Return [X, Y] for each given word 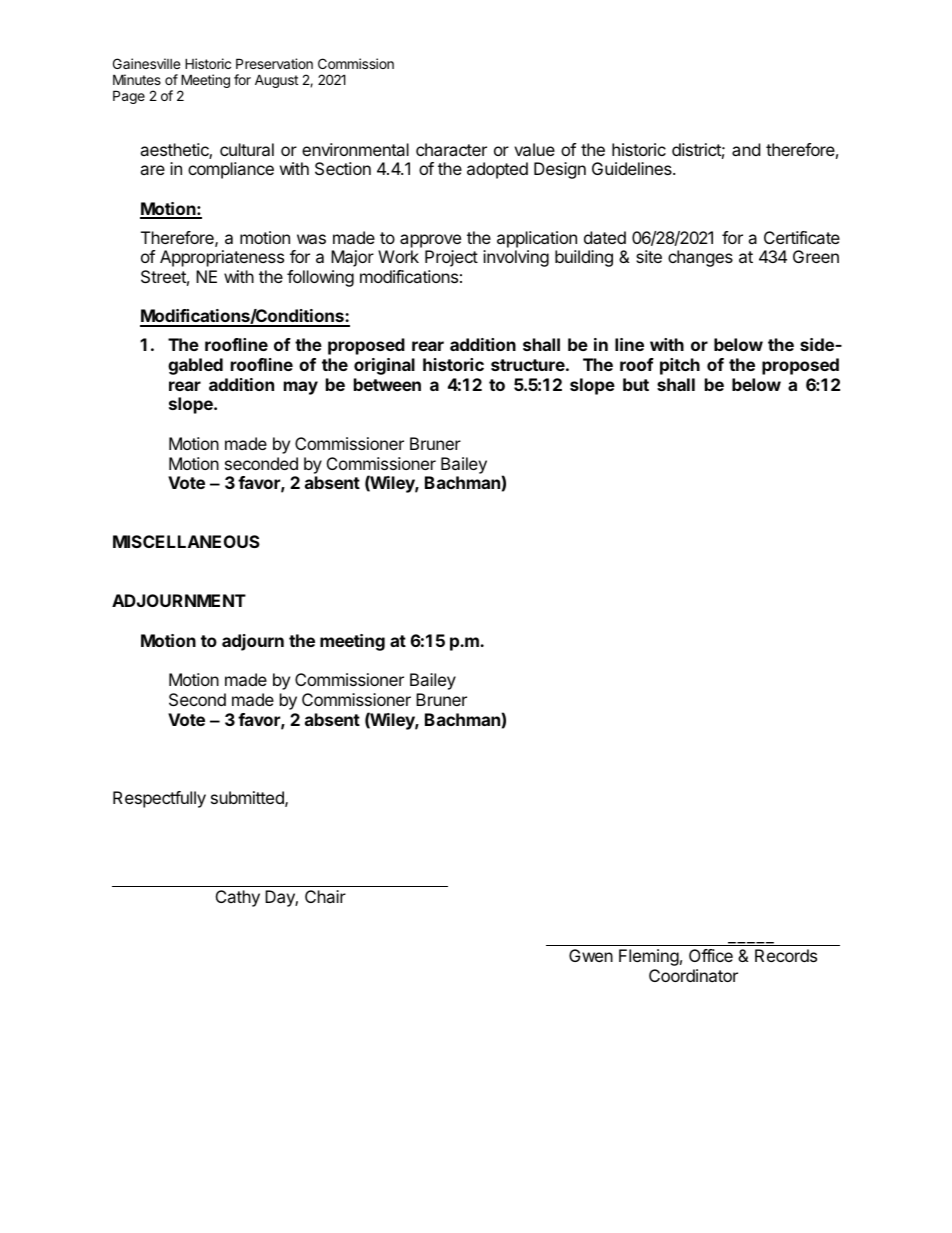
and [746, 149]
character [451, 149]
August [276, 81]
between [387, 384]
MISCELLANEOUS [186, 541]
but [636, 384]
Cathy [238, 898]
